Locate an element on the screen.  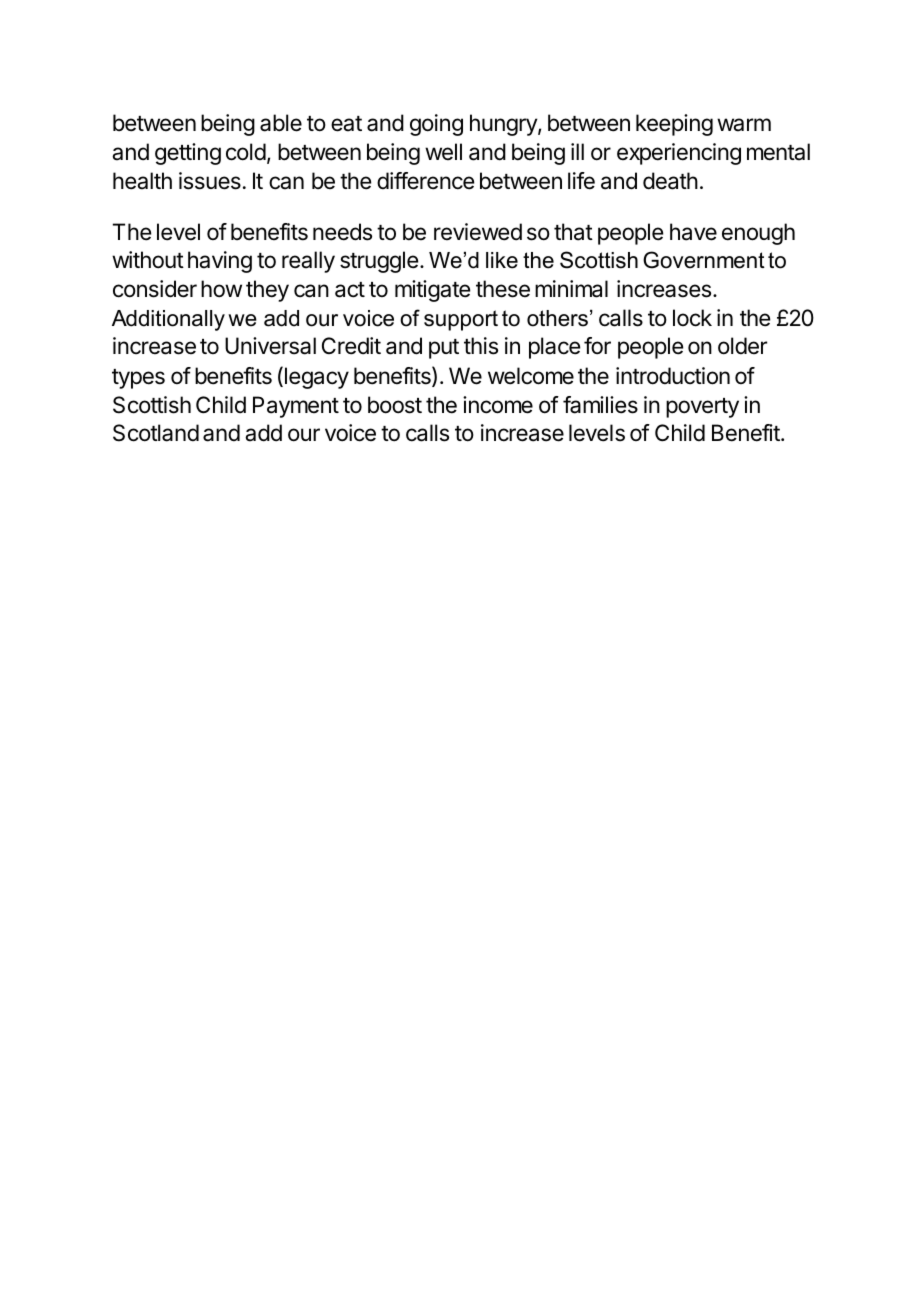
reviewed is located at coordinates (478, 232).
